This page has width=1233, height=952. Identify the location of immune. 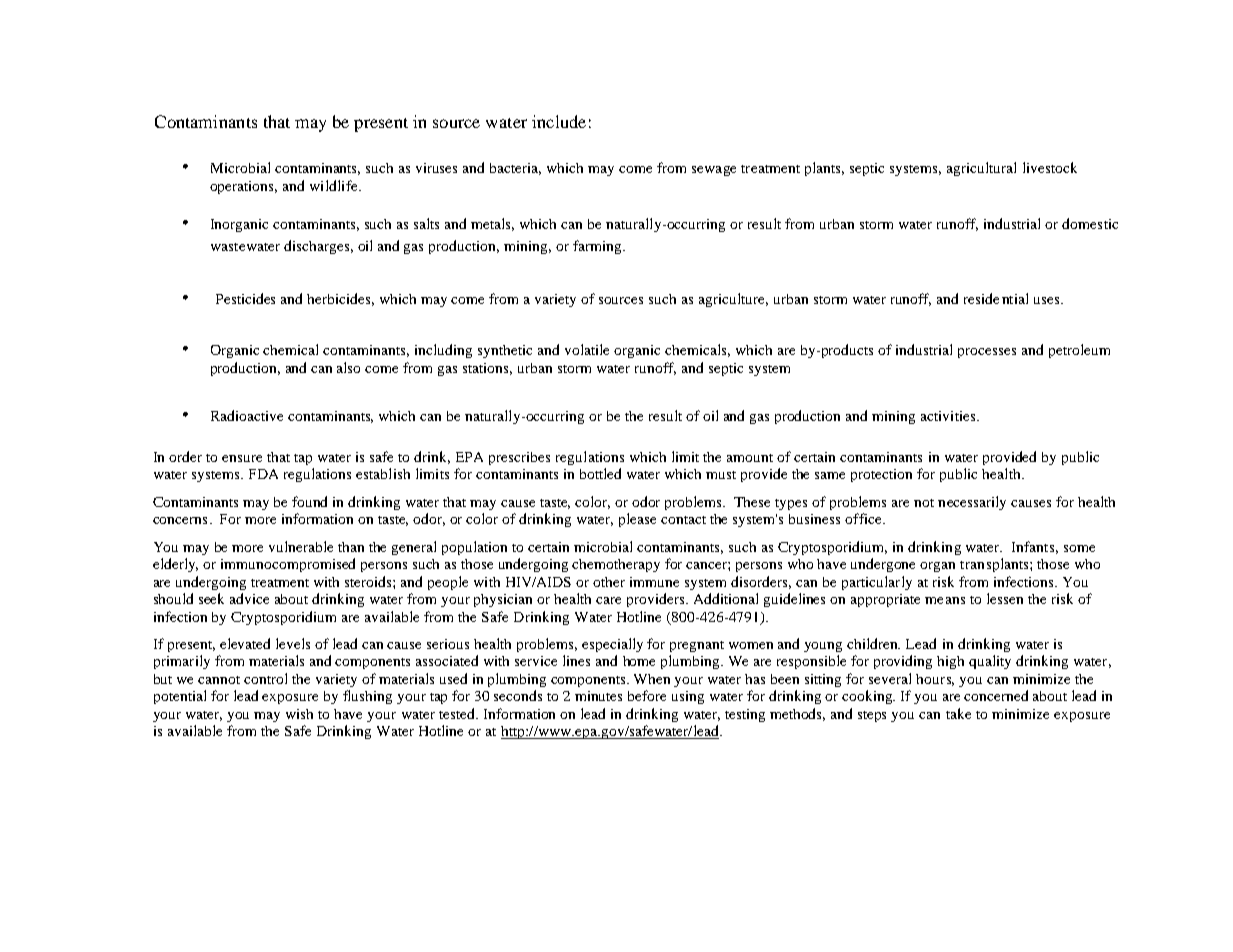
(654, 582).
